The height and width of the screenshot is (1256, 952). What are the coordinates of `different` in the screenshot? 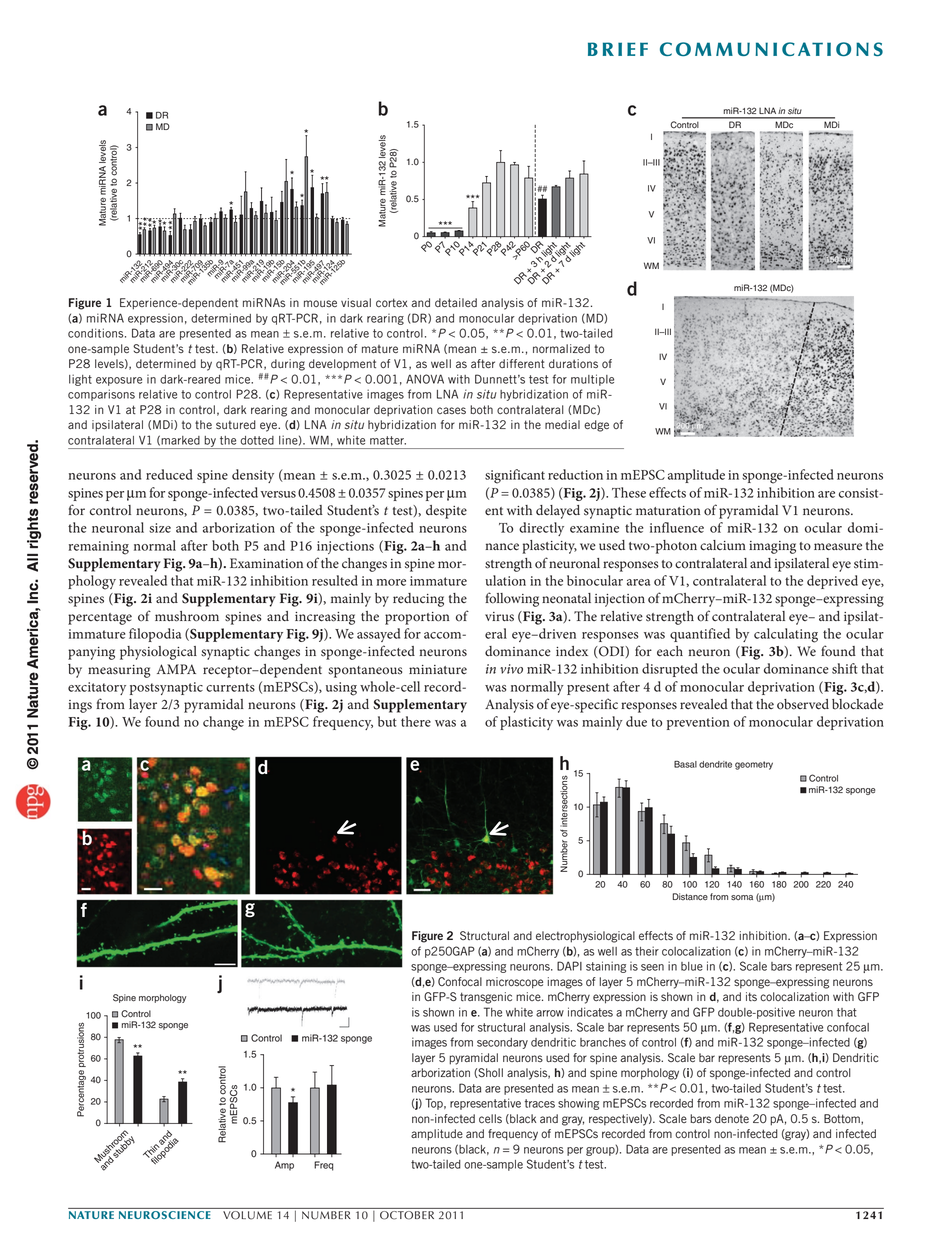 It's located at (522, 364).
